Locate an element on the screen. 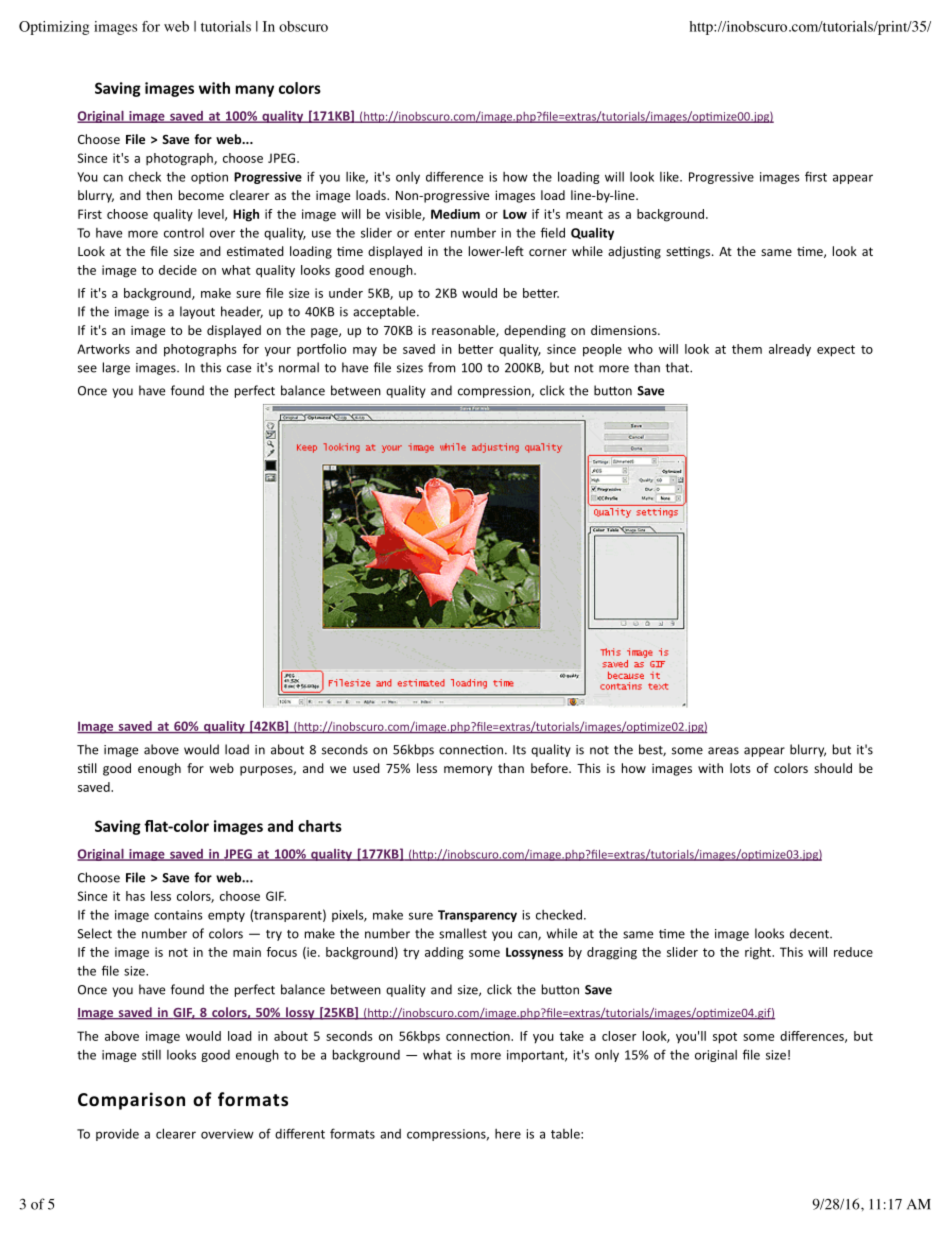 This screenshot has height=1233, width=952. Its is located at coordinates (519, 750).
